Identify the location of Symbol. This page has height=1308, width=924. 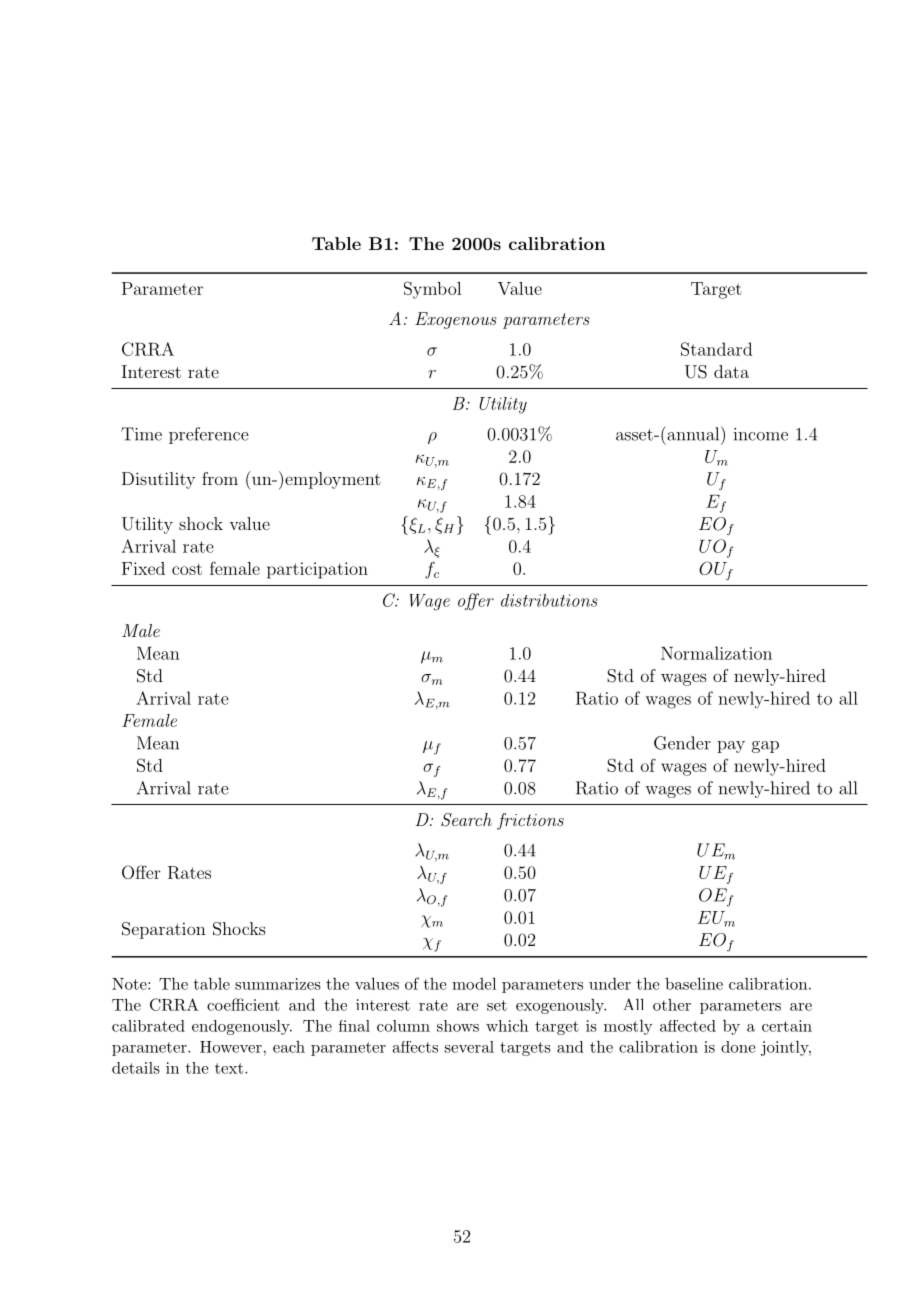
(432, 290).
